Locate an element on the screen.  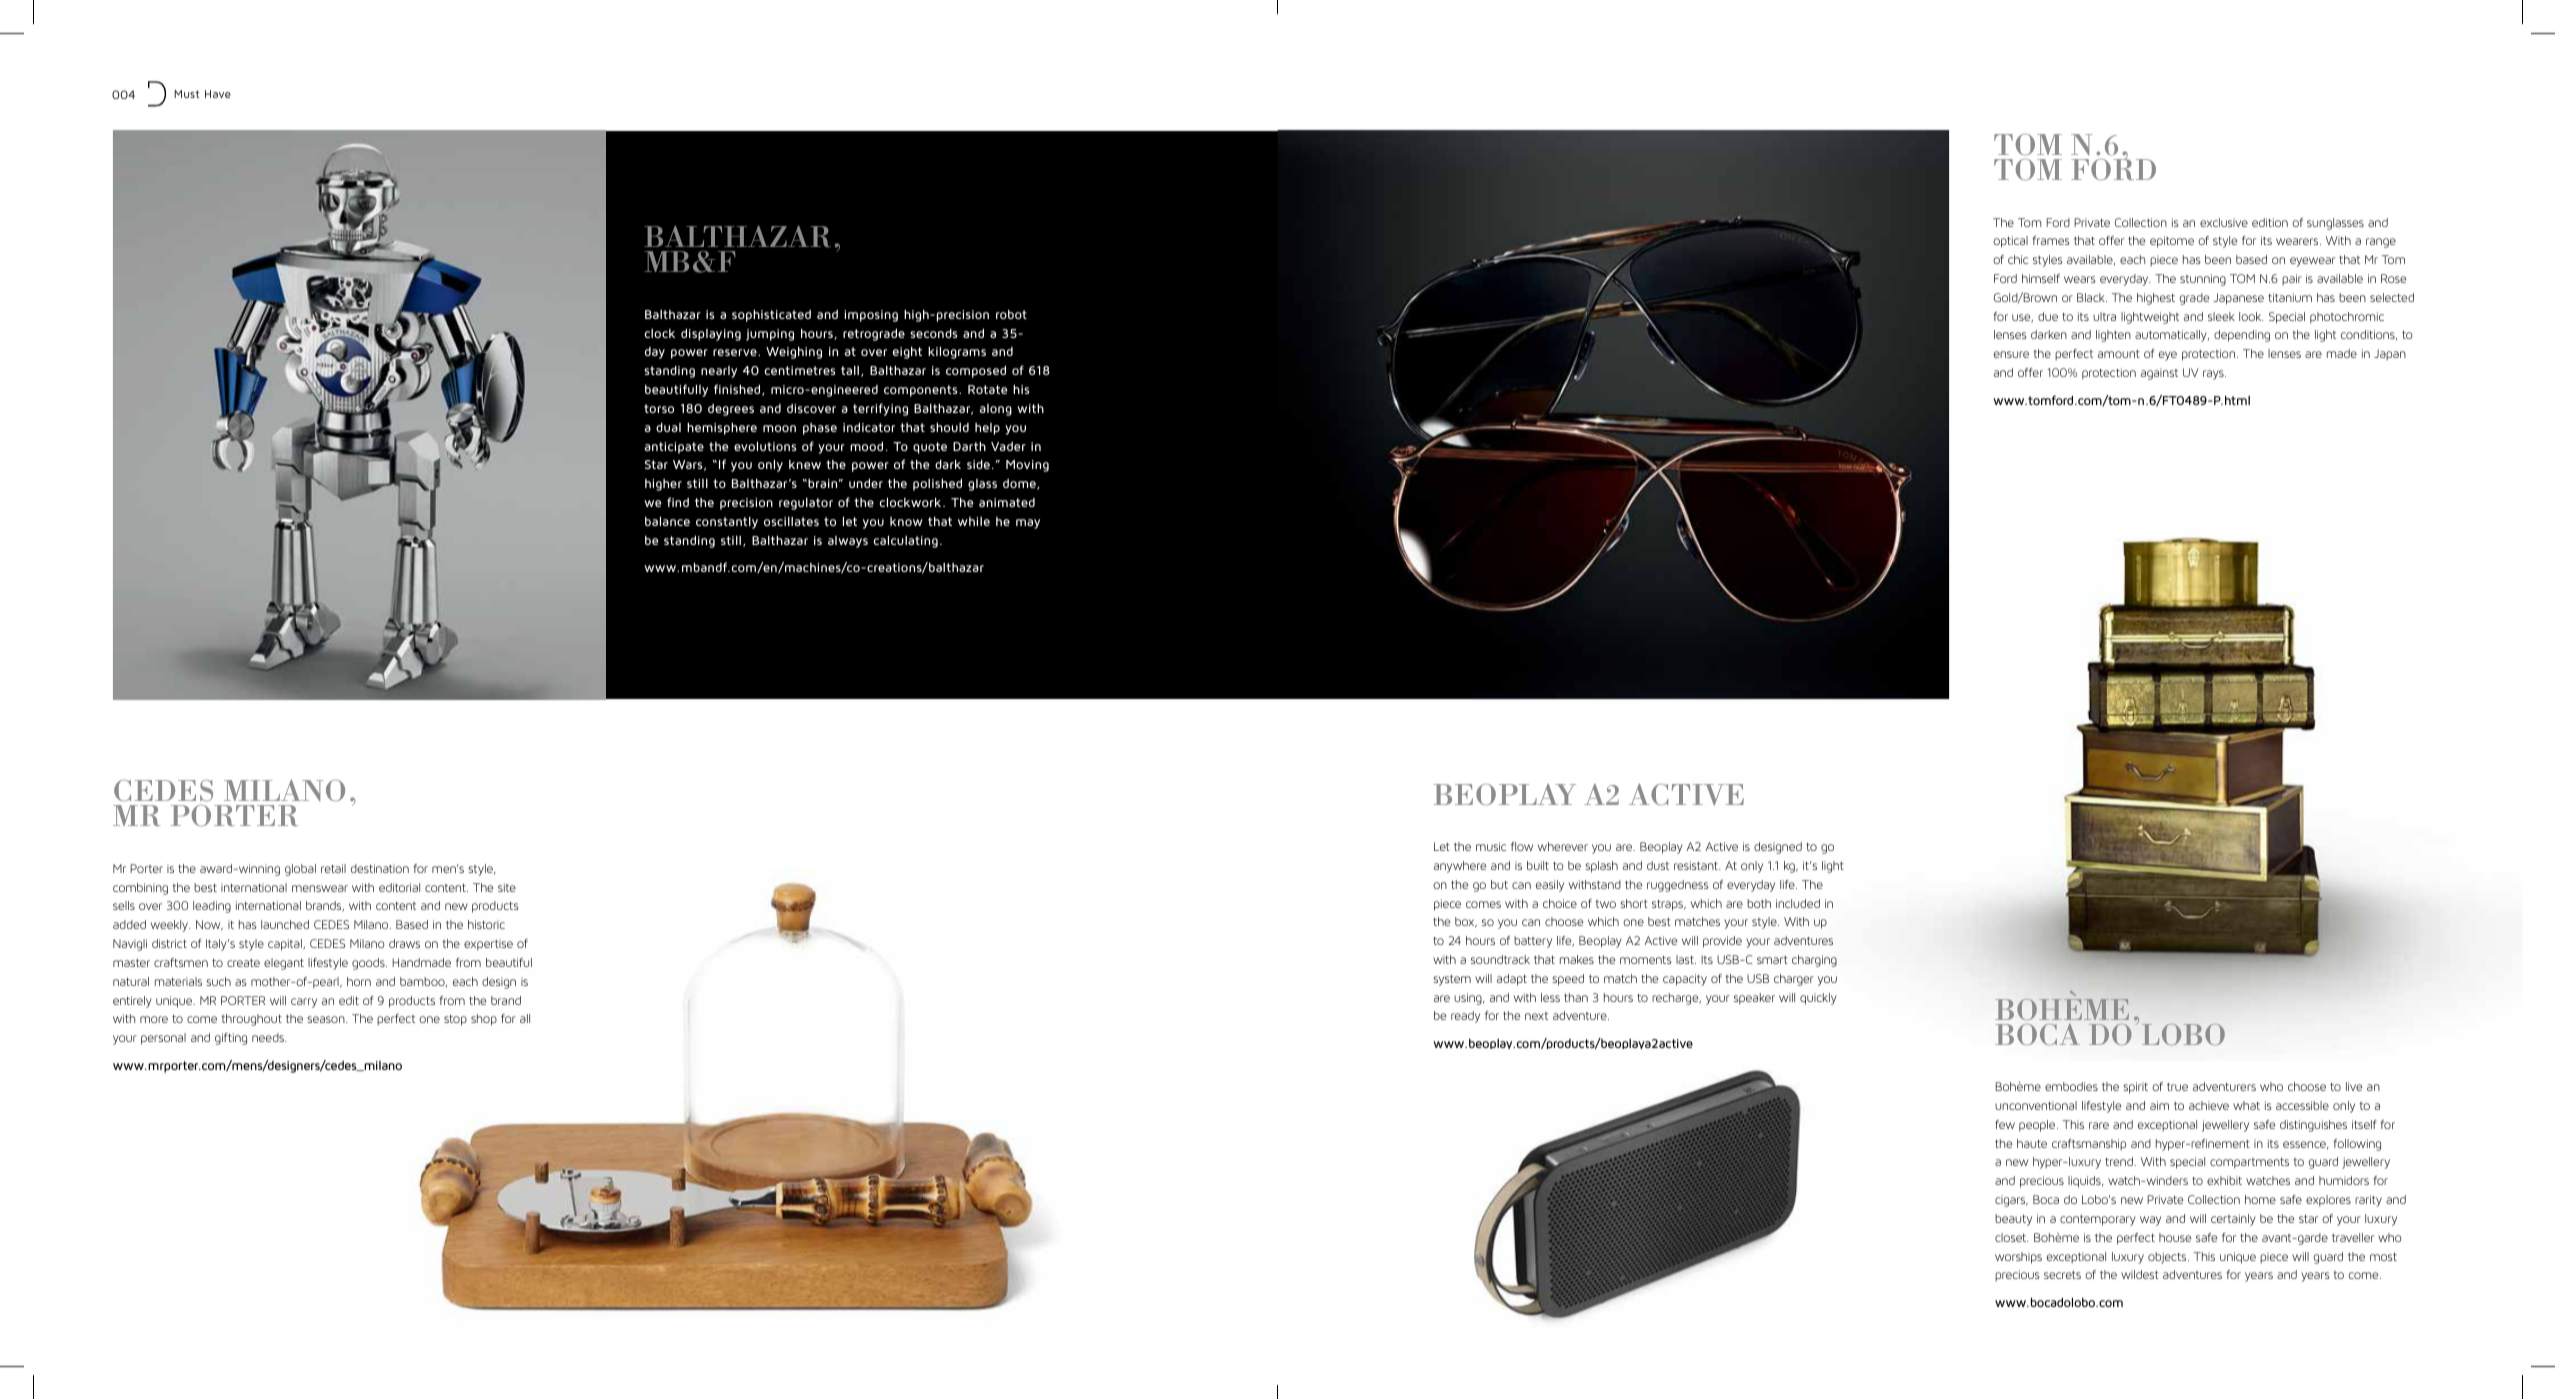
stop is located at coordinates (455, 1020).
